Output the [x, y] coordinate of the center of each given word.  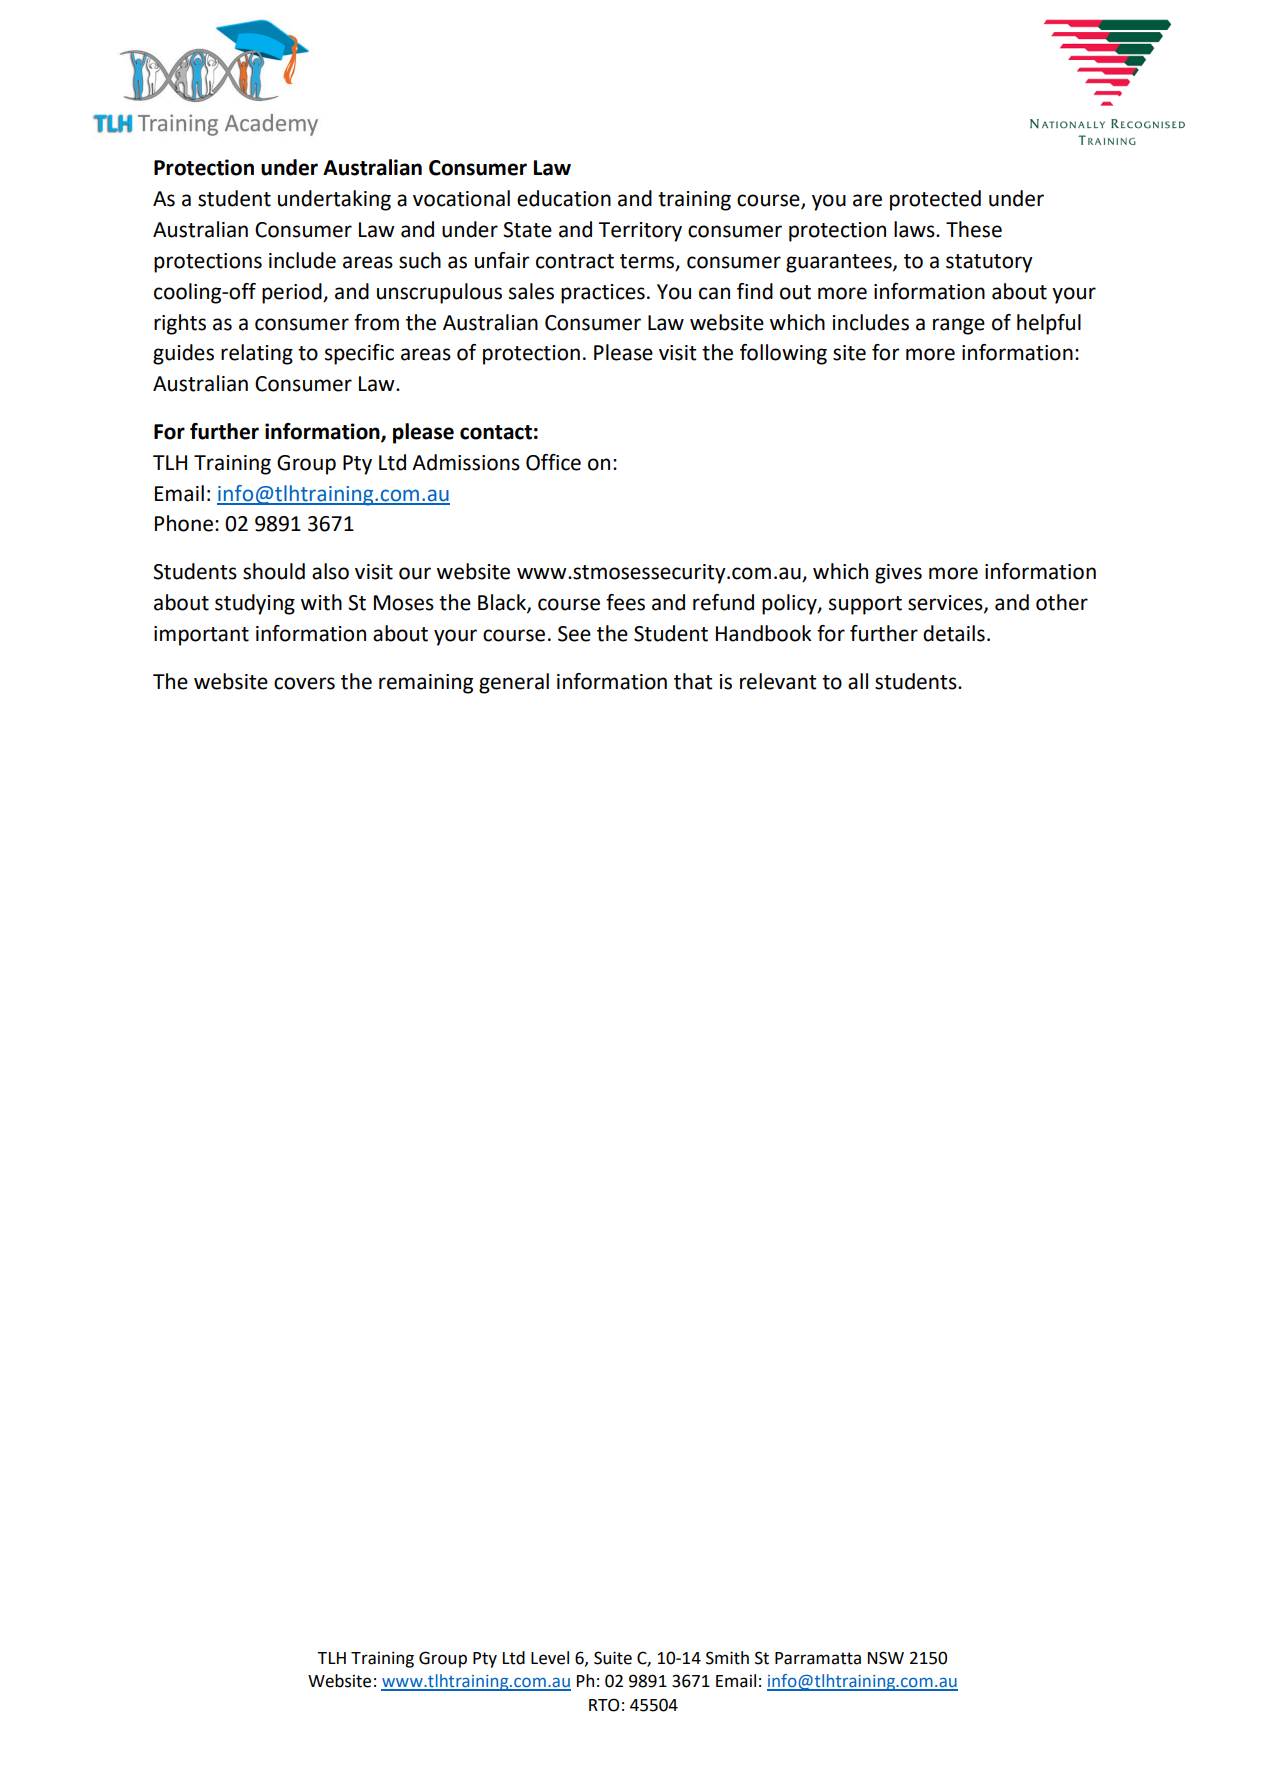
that [693, 681]
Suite [613, 1658]
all [858, 681]
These [974, 229]
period [293, 293]
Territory [640, 232]
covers [304, 683]
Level [550, 1658]
